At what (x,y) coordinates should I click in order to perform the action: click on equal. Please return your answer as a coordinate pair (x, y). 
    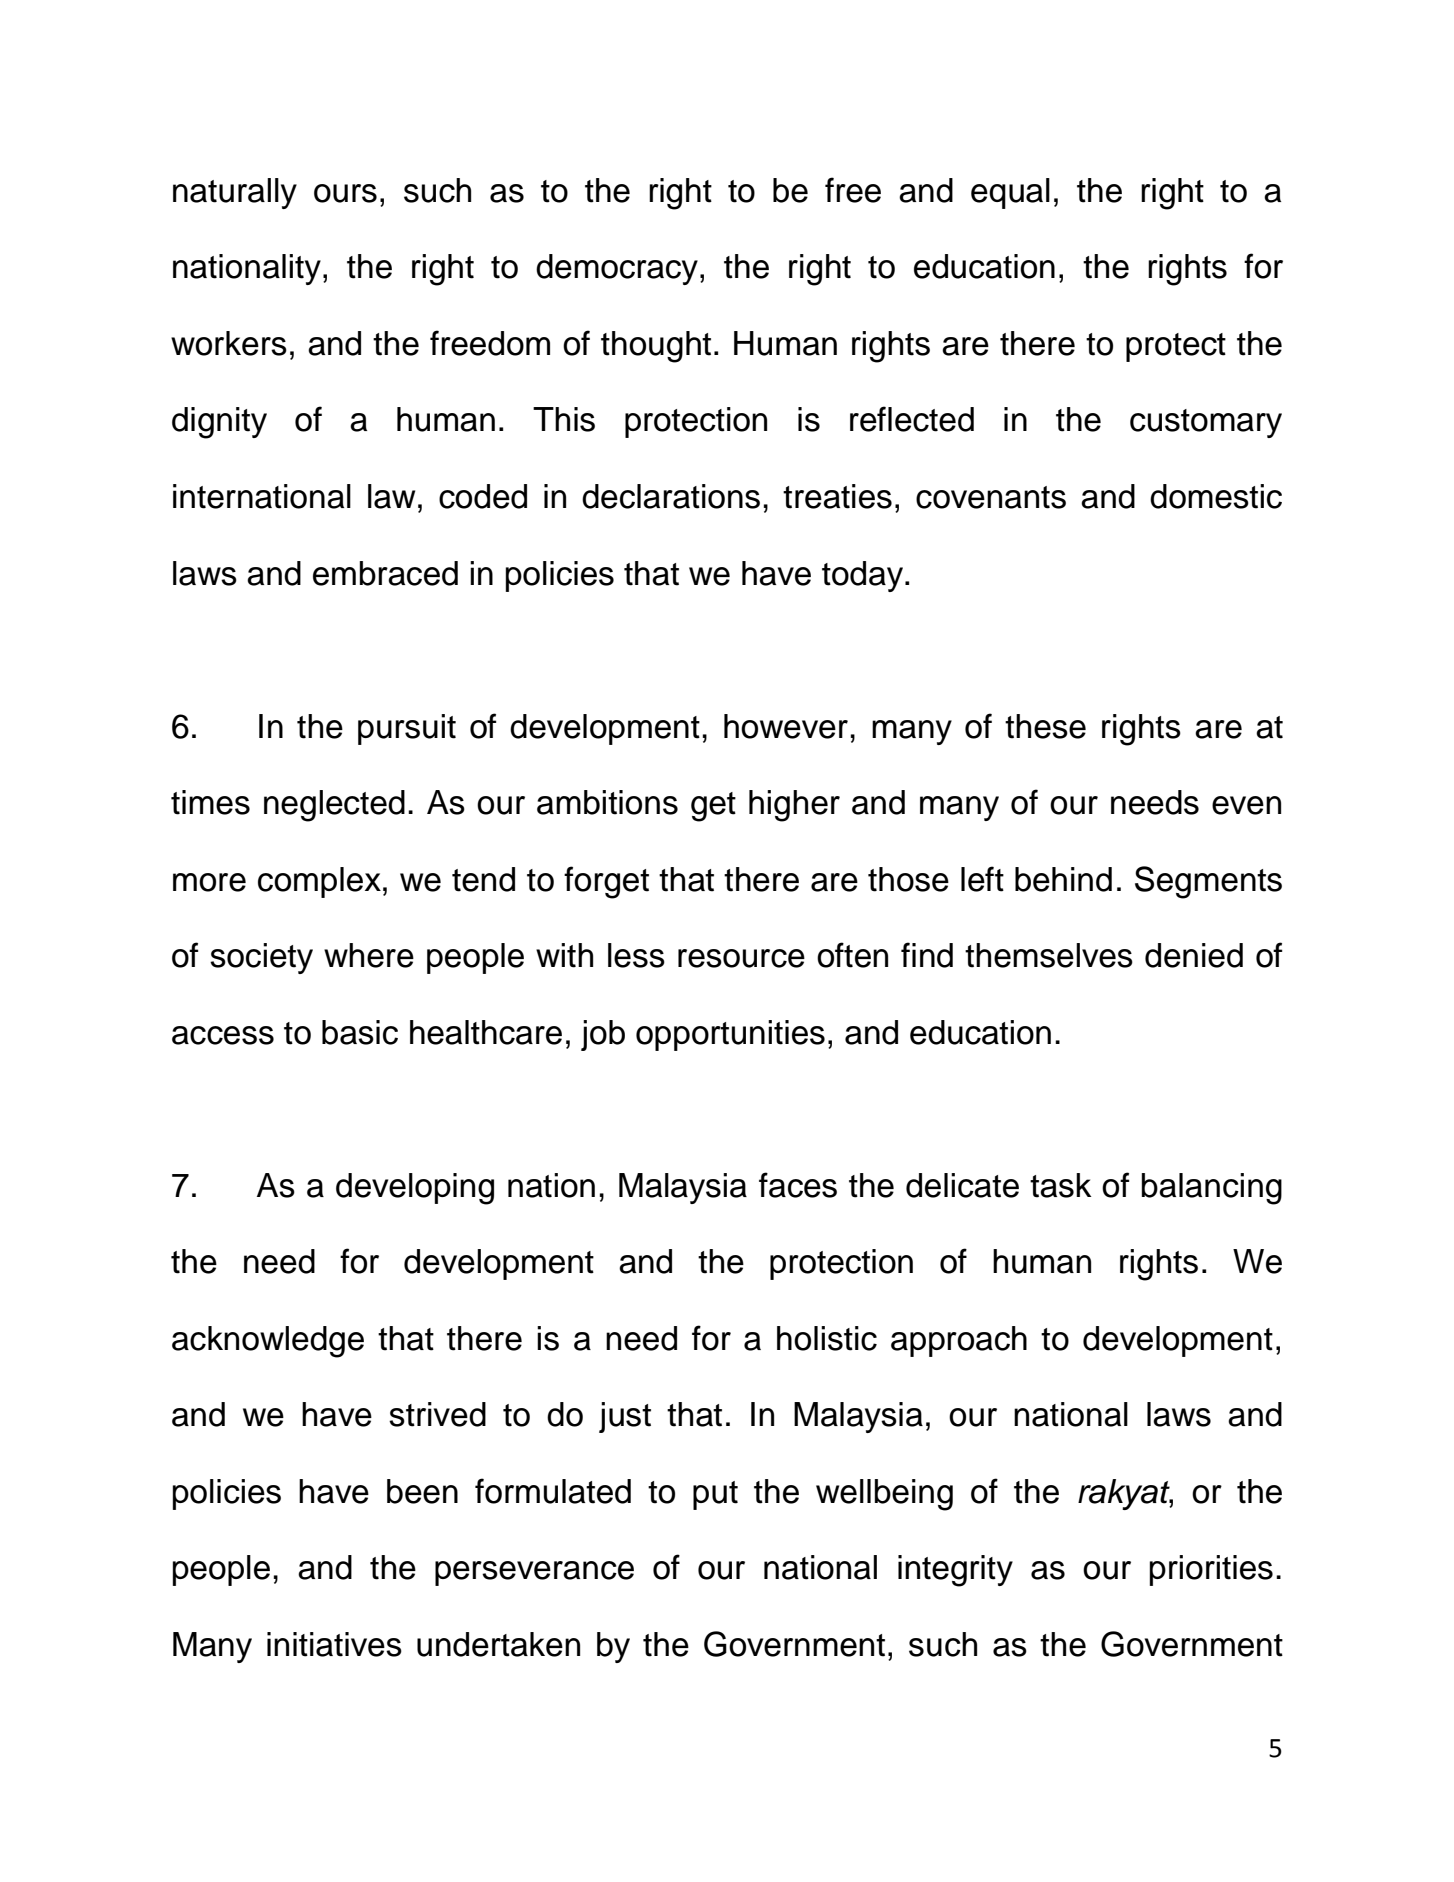
    Looking at the image, I should click on (1010, 193).
